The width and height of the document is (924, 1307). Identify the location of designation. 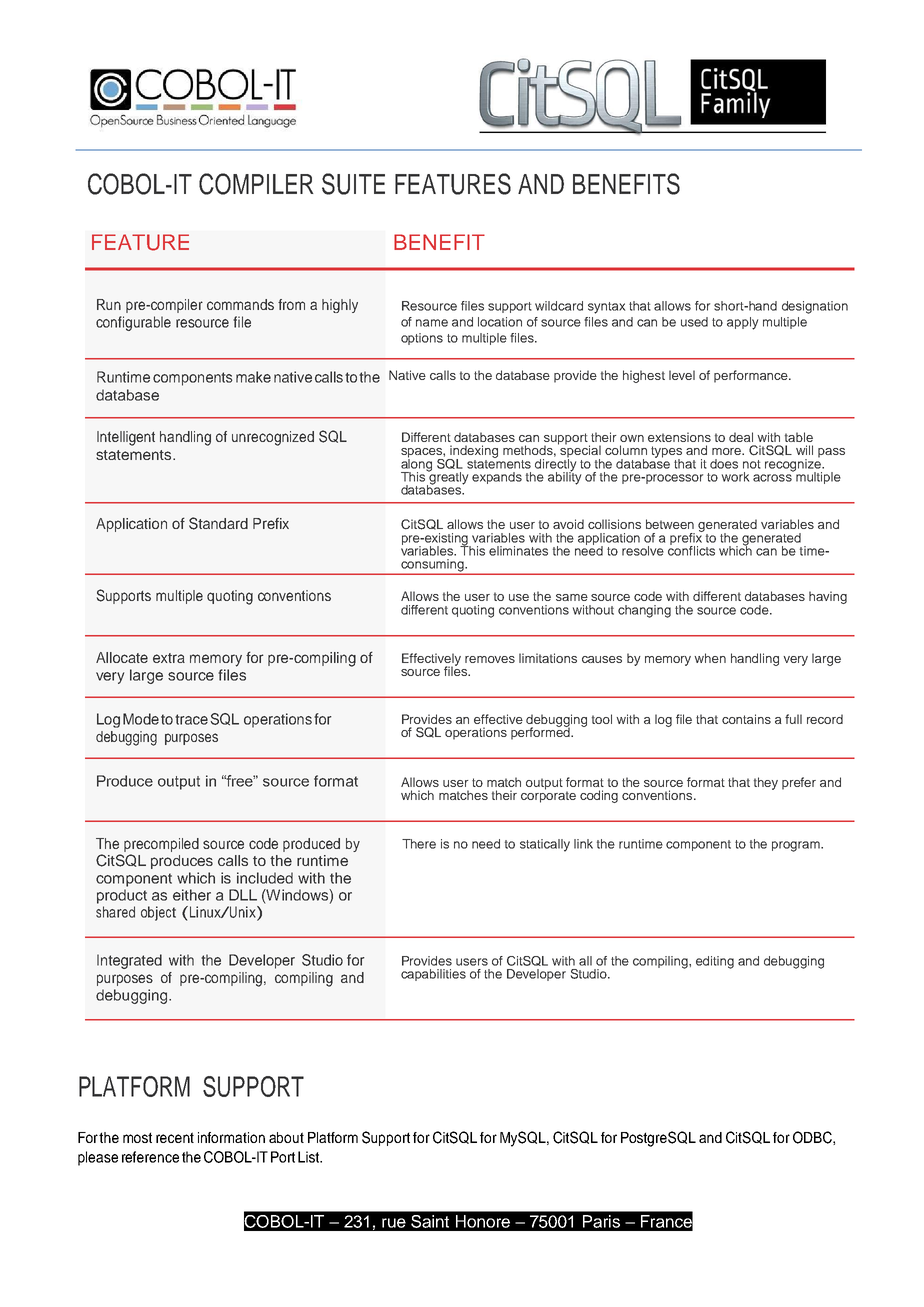
(815, 307).
